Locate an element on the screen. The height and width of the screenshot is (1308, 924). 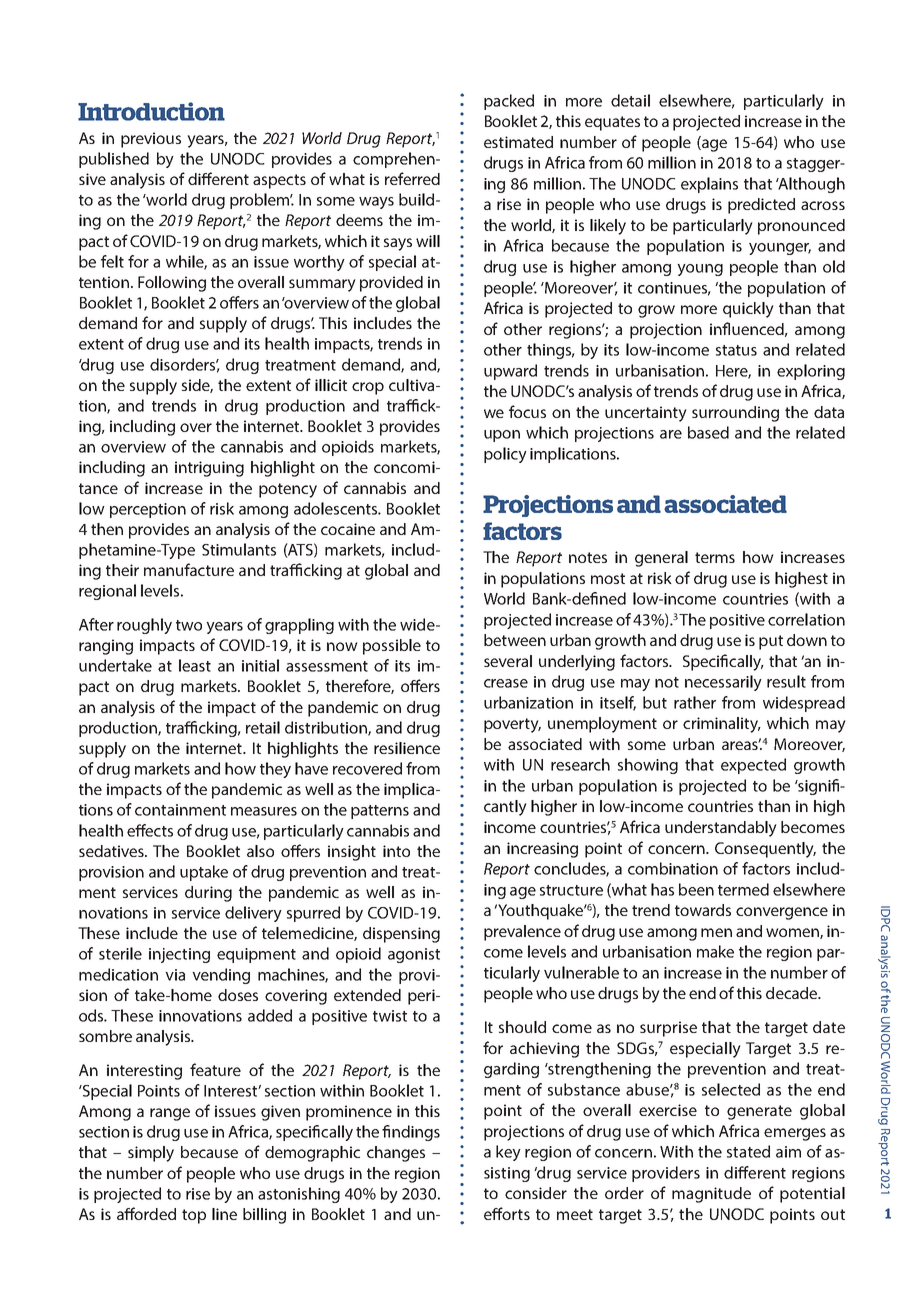
previous is located at coordinates (151, 140).
